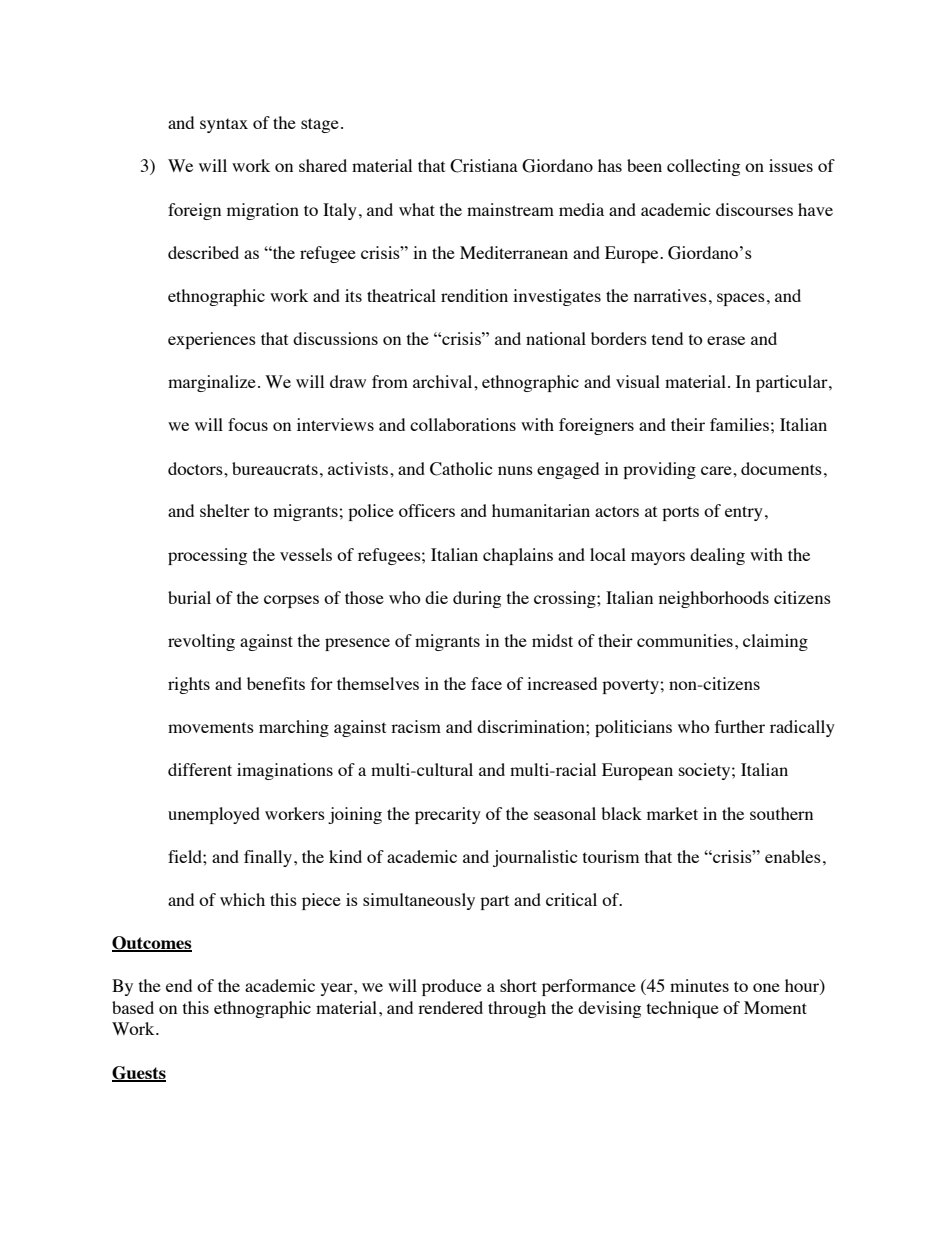 This screenshot has width=952, height=1233. Describe the element at coordinates (189, 597) in the screenshot. I see `burial` at that location.
